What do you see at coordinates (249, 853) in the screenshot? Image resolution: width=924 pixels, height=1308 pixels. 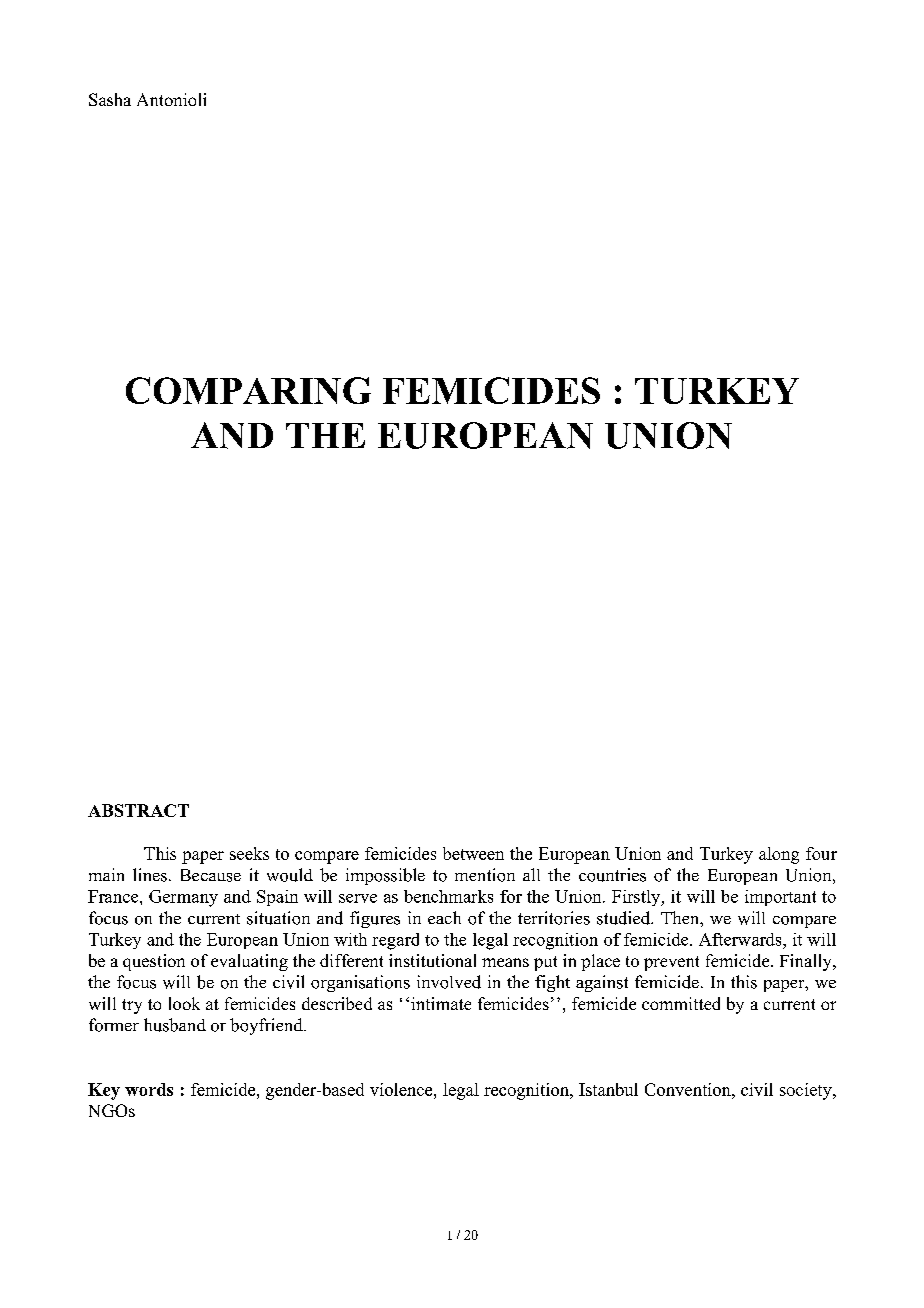 I see `seeks` at bounding box center [249, 853].
